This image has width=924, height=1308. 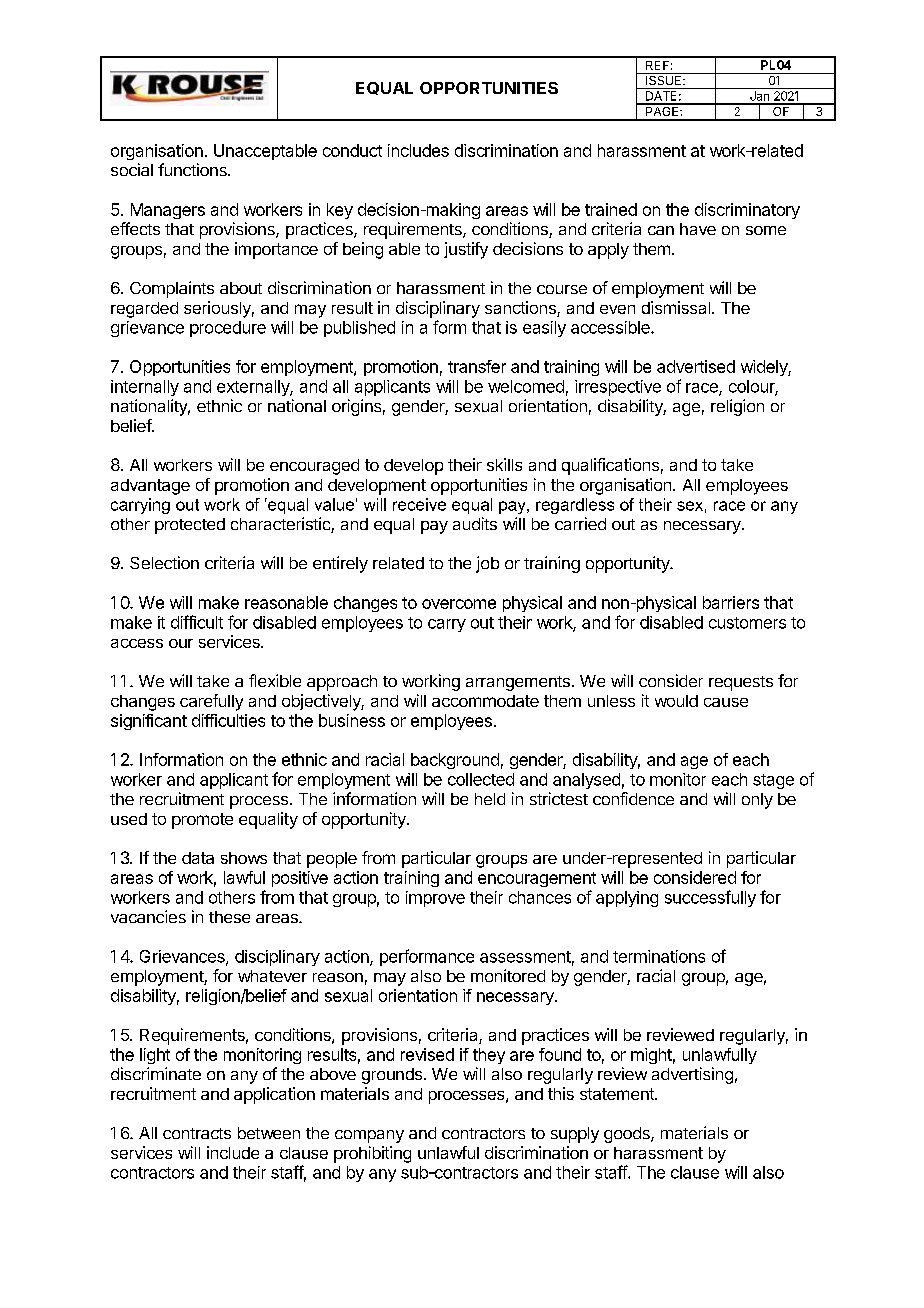 I want to click on improve, so click(x=435, y=899).
